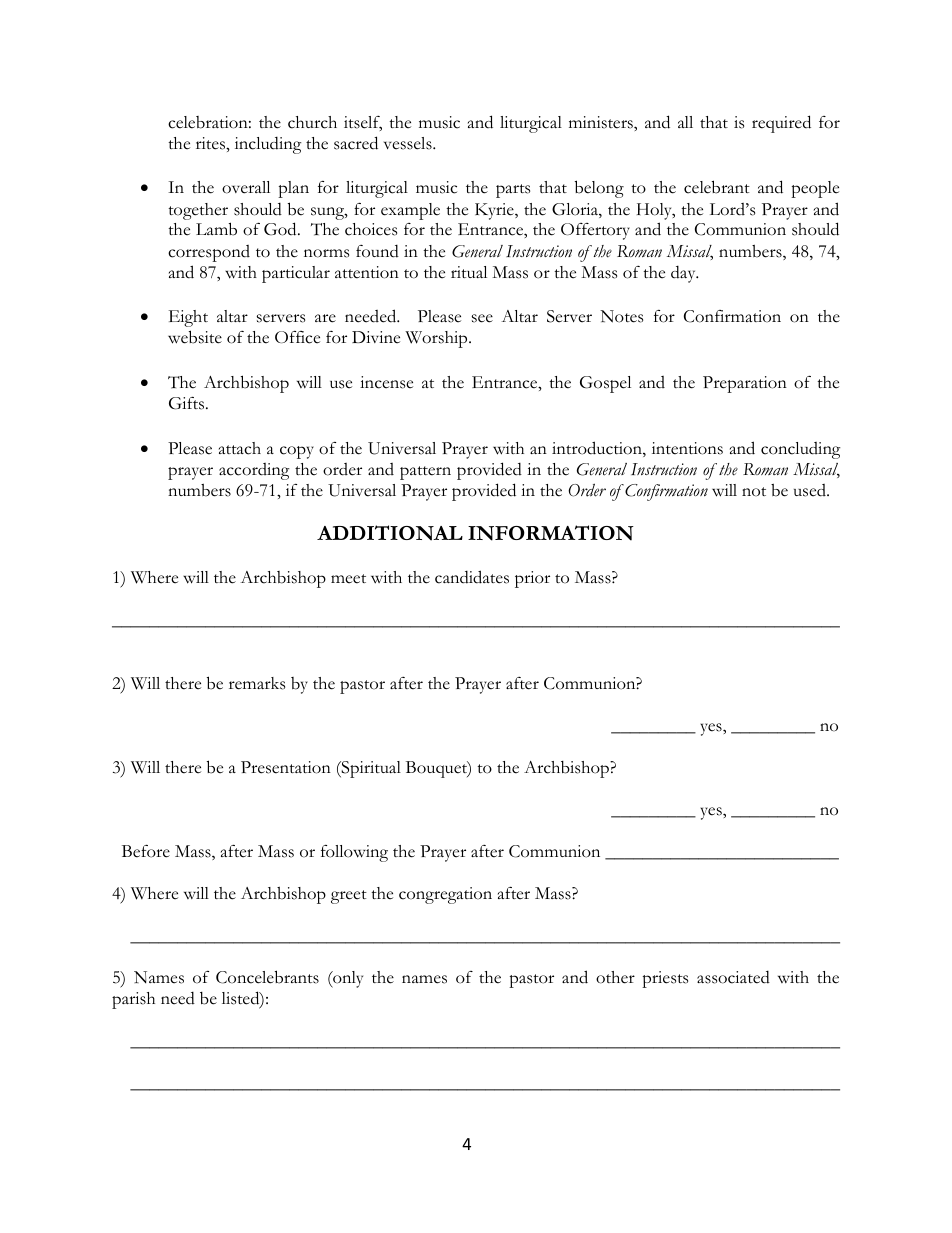 This screenshot has width=952, height=1233. I want to click on congregation, so click(445, 895).
